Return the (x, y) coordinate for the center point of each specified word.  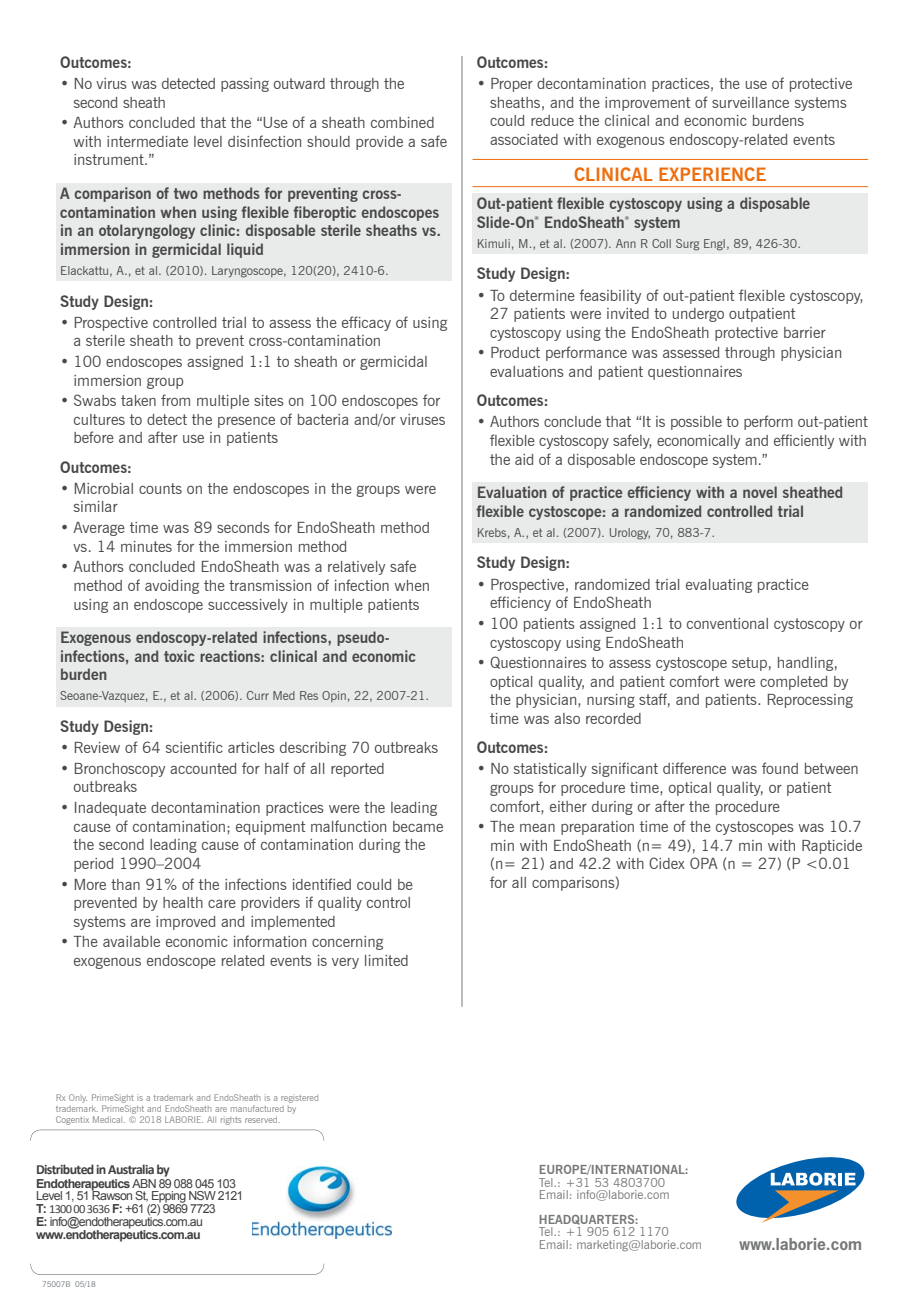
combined (402, 122)
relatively (356, 568)
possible (696, 423)
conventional (727, 623)
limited (386, 960)
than (125, 884)
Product (515, 352)
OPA (704, 863)
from (175, 400)
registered (299, 1098)
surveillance (750, 102)
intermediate (147, 141)
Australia (131, 1169)
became (418, 826)
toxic (179, 656)
